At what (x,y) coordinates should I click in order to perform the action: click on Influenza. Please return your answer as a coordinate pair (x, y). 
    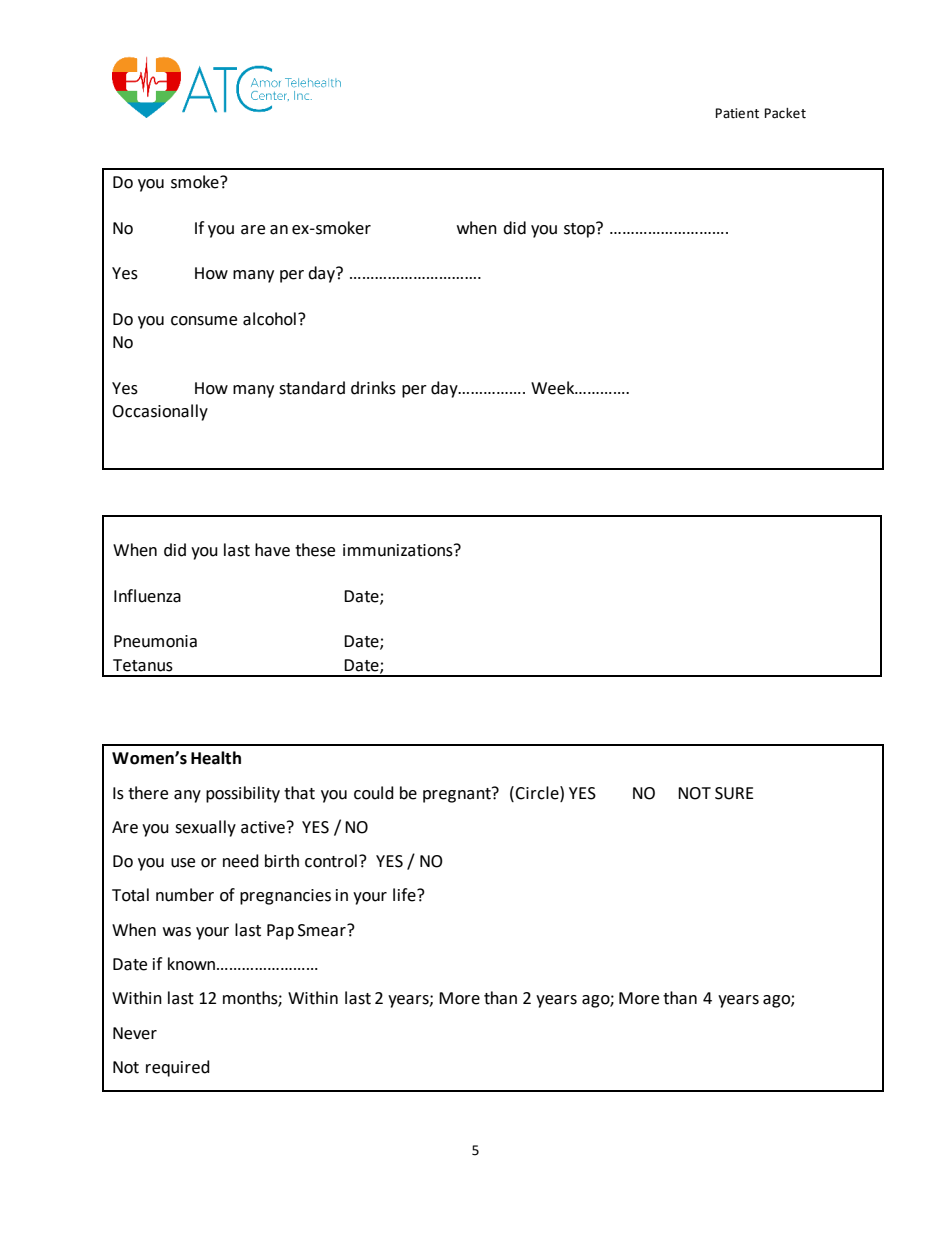
    Looking at the image, I should click on (147, 596).
